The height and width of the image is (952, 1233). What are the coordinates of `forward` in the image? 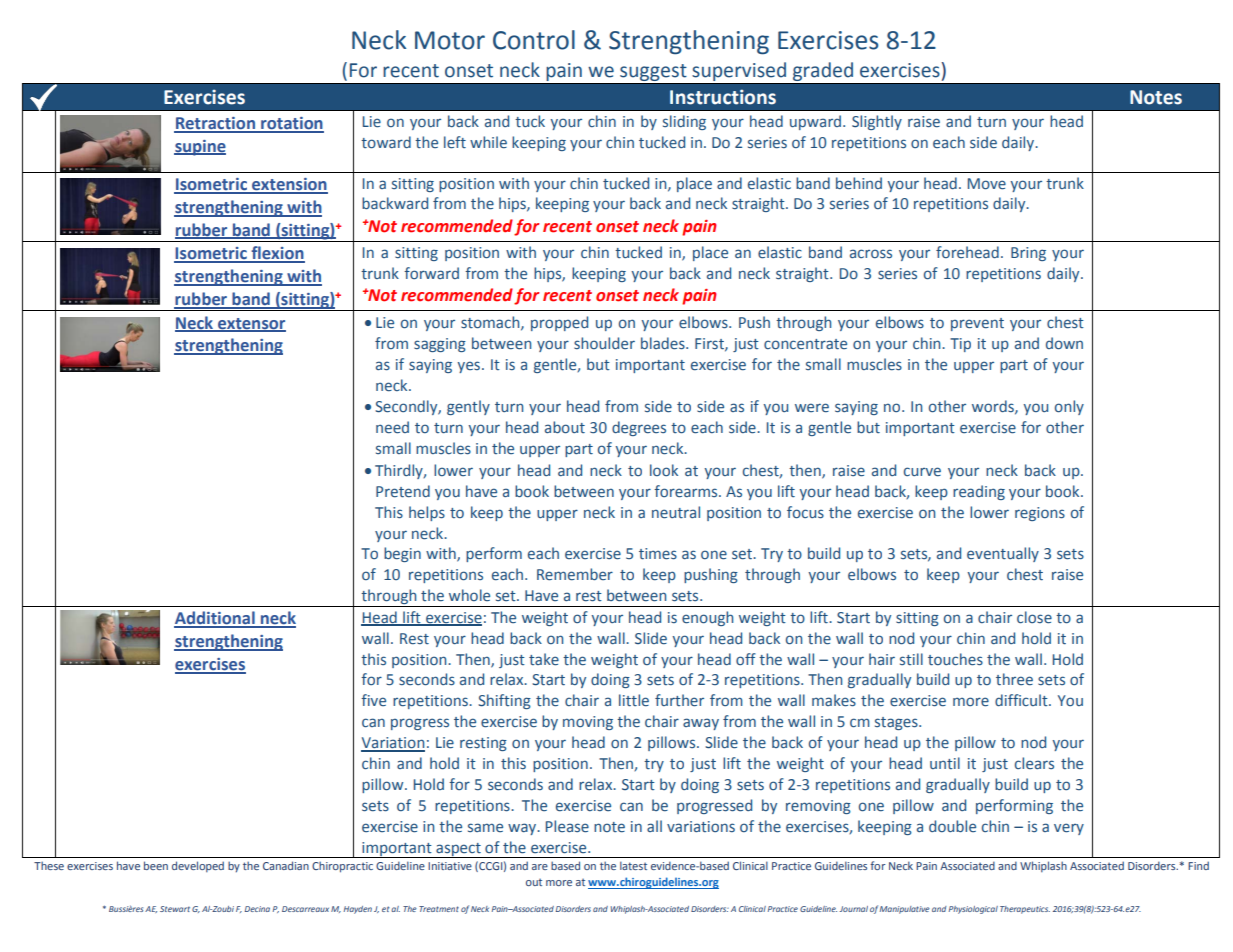 It's located at (431, 273).
